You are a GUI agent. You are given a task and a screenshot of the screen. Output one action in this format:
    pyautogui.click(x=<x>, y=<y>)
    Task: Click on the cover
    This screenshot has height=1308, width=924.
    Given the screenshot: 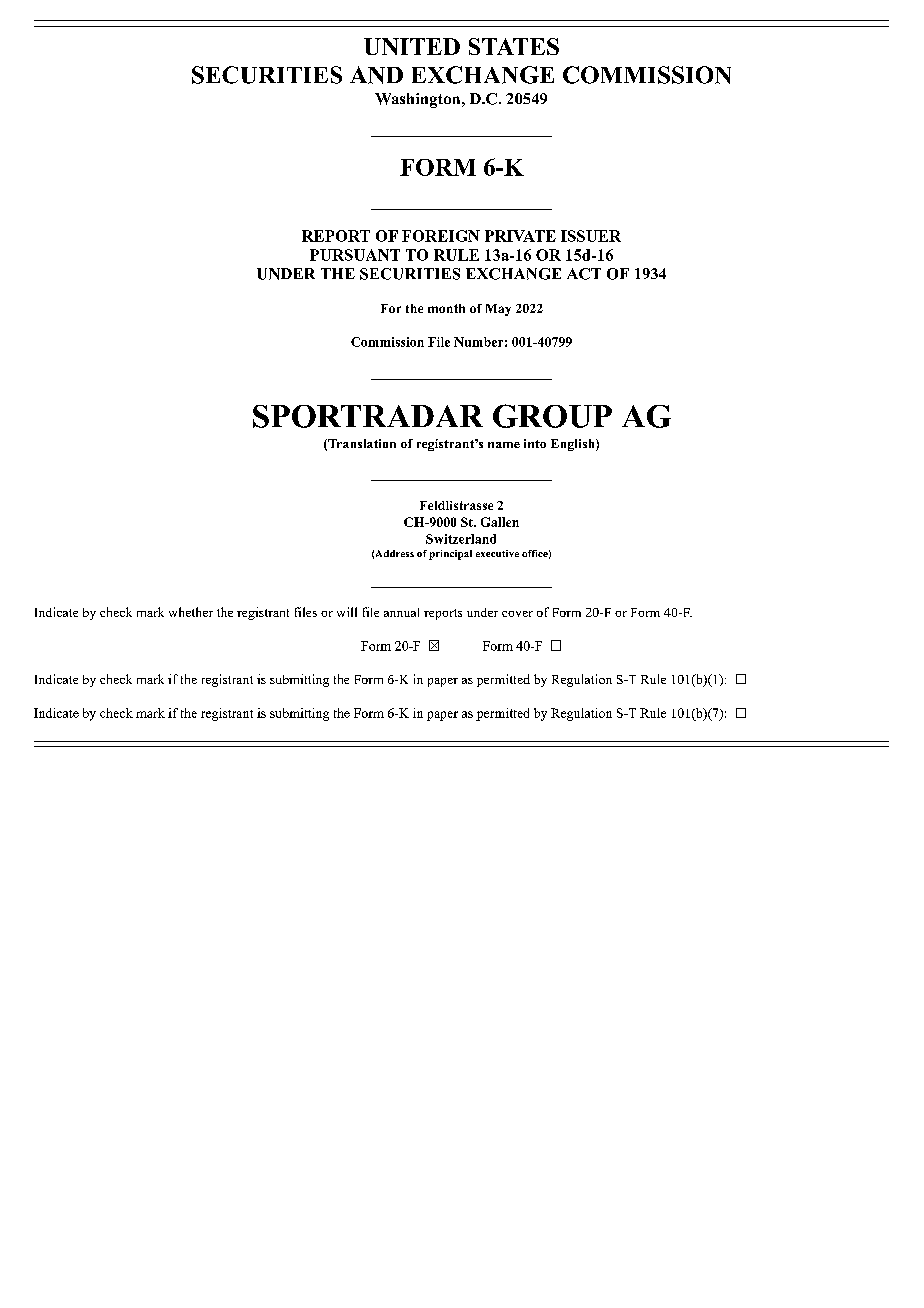 What is the action you would take?
    pyautogui.click(x=517, y=614)
